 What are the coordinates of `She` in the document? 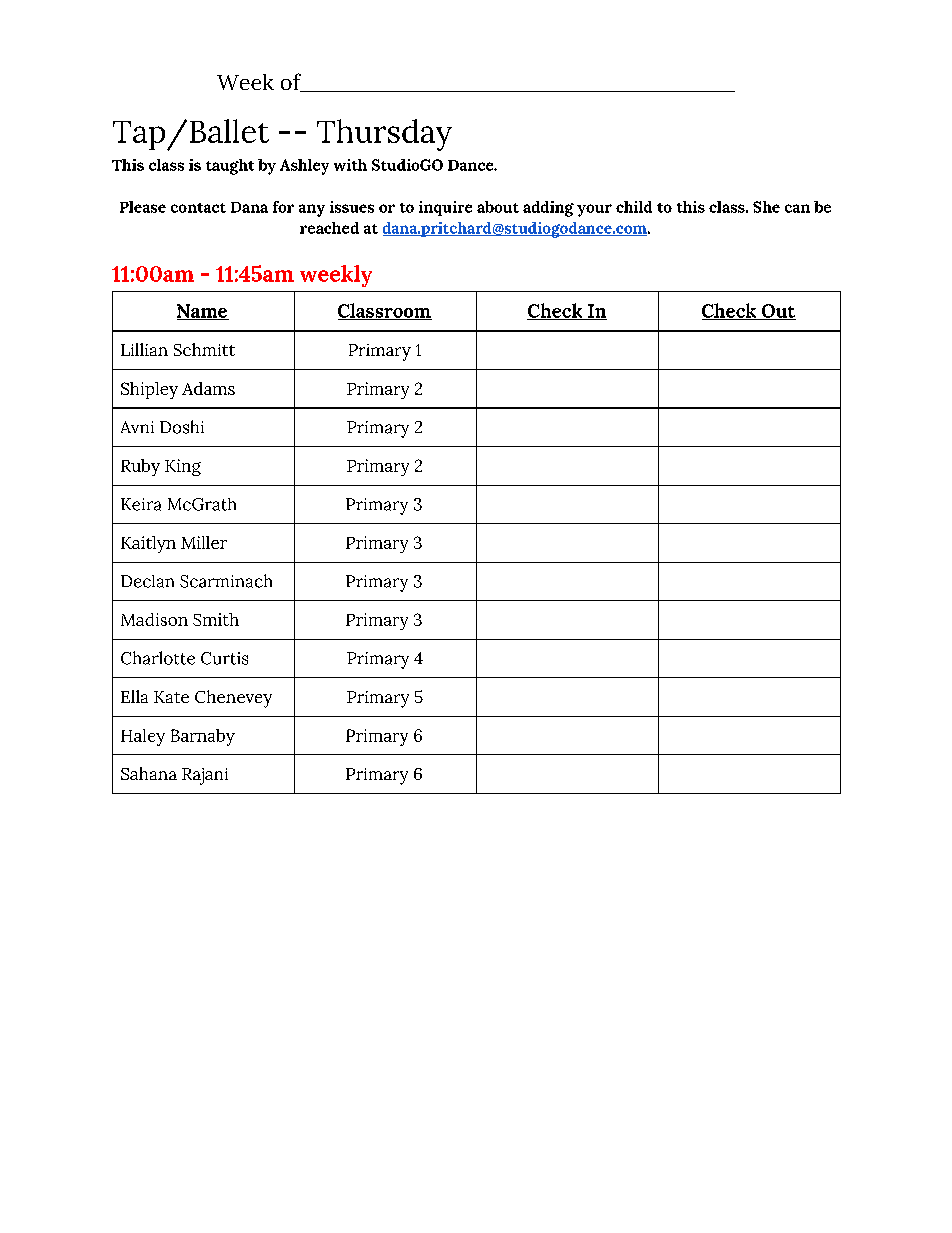 It's located at (766, 207).
